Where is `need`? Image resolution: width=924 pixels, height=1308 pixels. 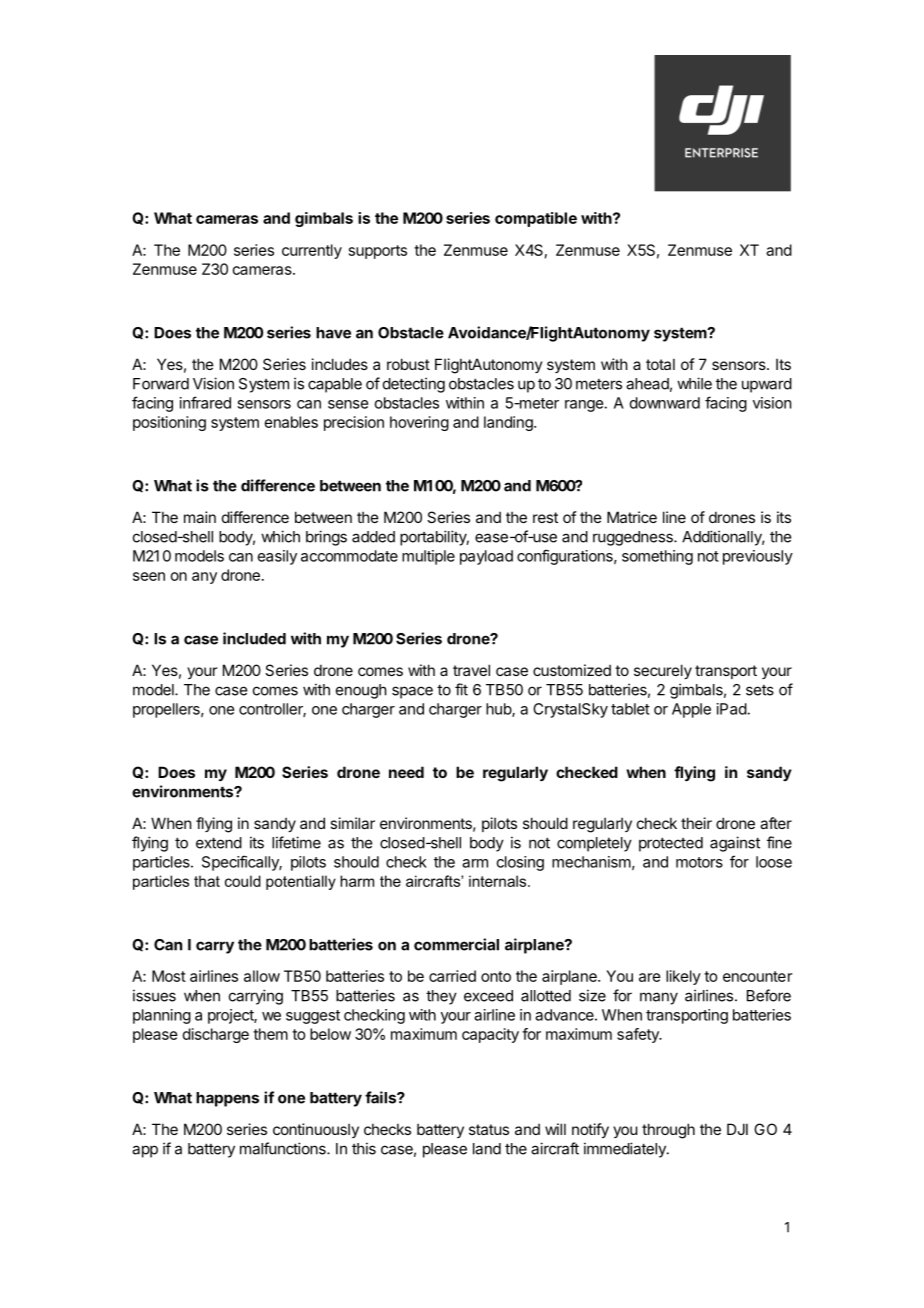 need is located at coordinates (406, 772).
